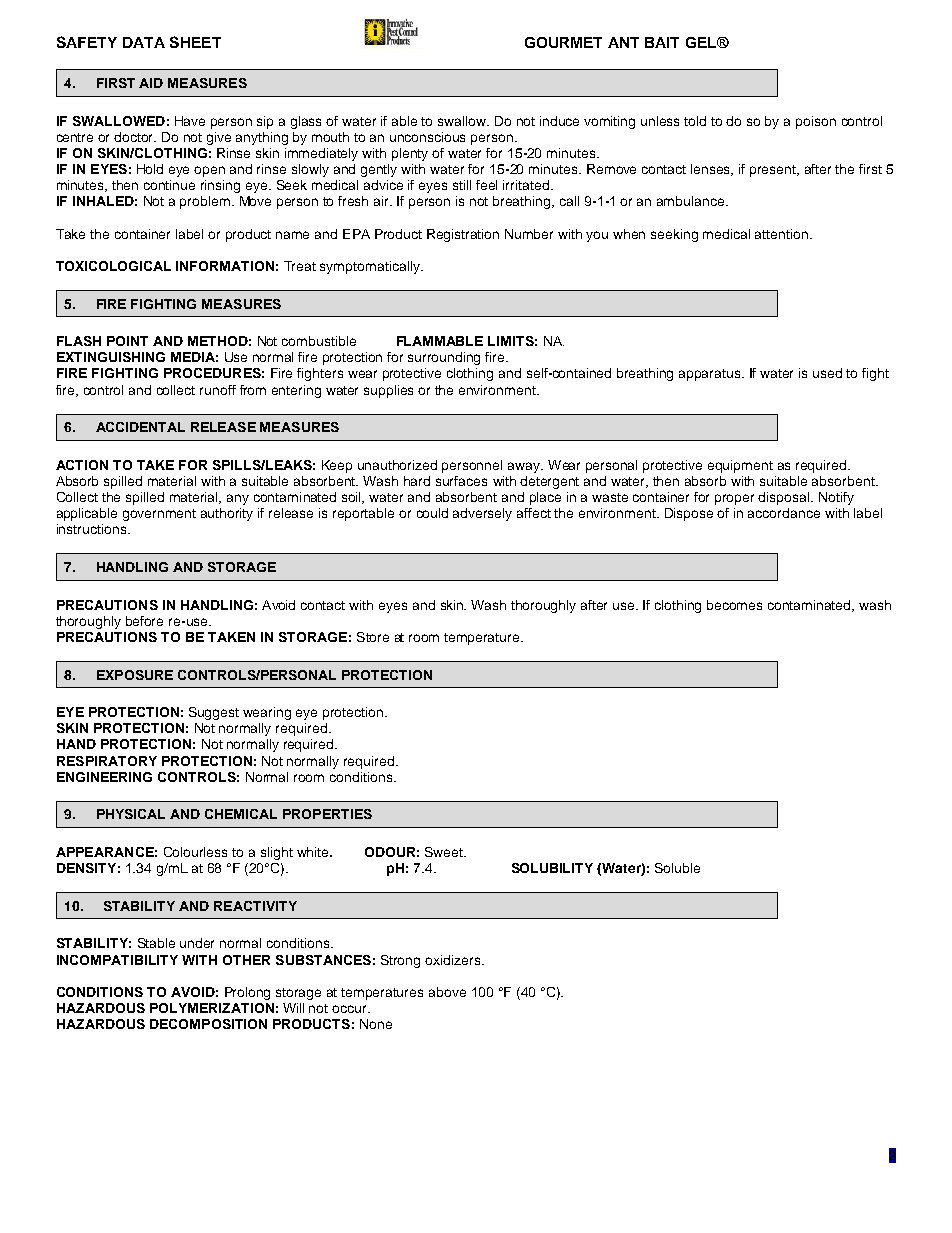 The image size is (952, 1233). What do you see at coordinates (695, 121) in the image?
I see `told` at bounding box center [695, 121].
